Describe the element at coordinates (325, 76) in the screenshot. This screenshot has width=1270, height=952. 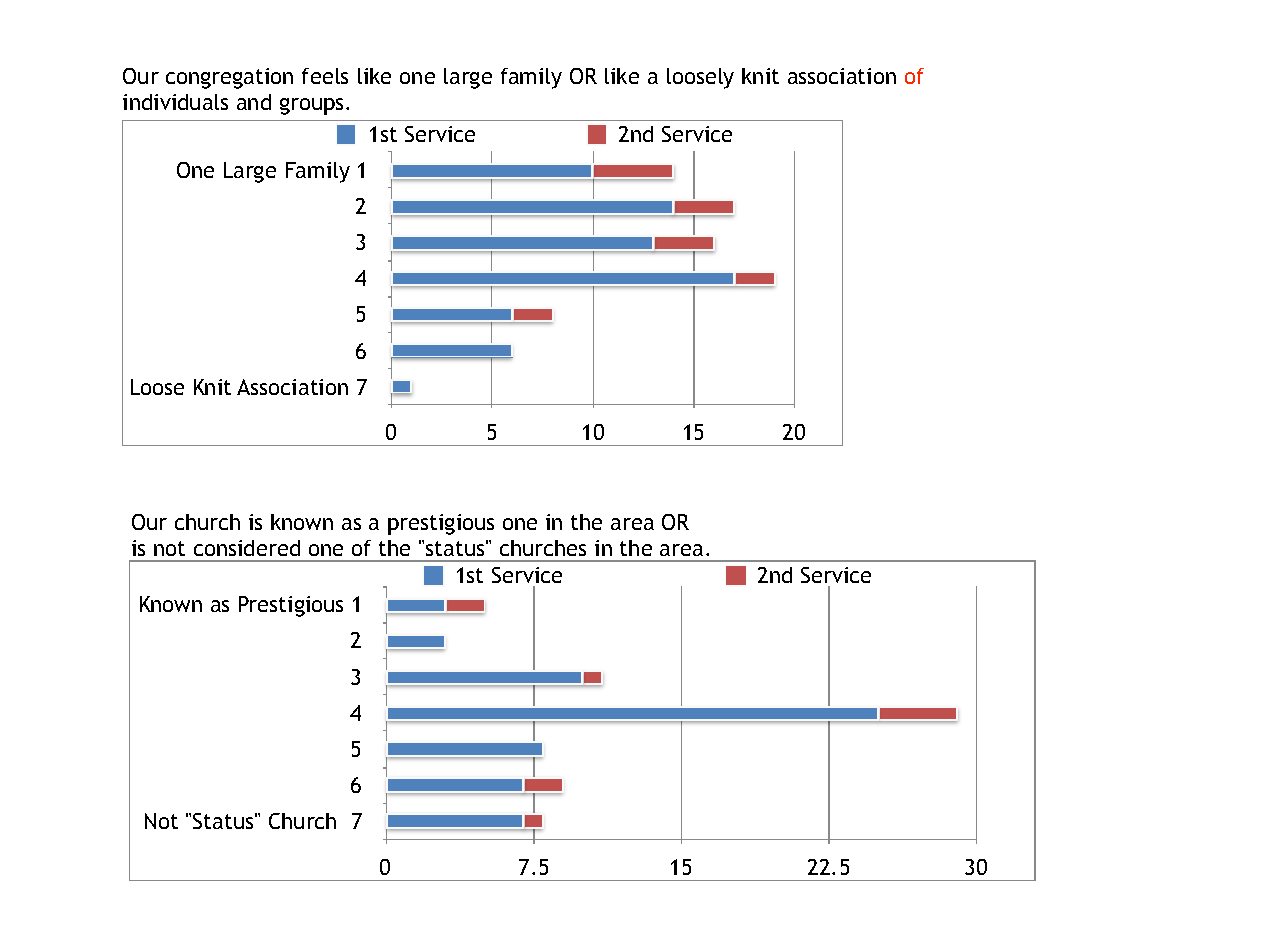
I see `feels` at that location.
